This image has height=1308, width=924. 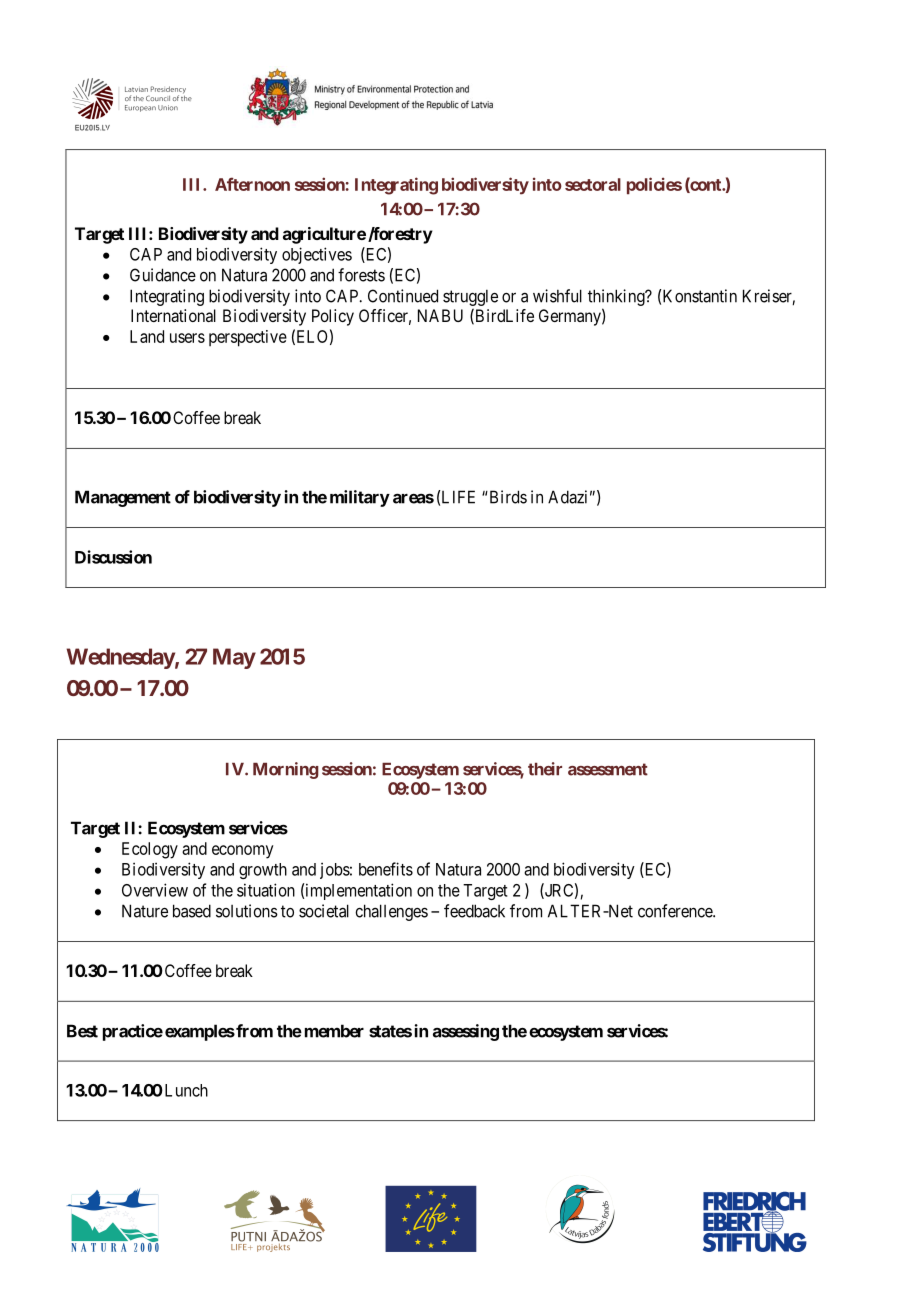 I want to click on military, so click(x=360, y=498).
